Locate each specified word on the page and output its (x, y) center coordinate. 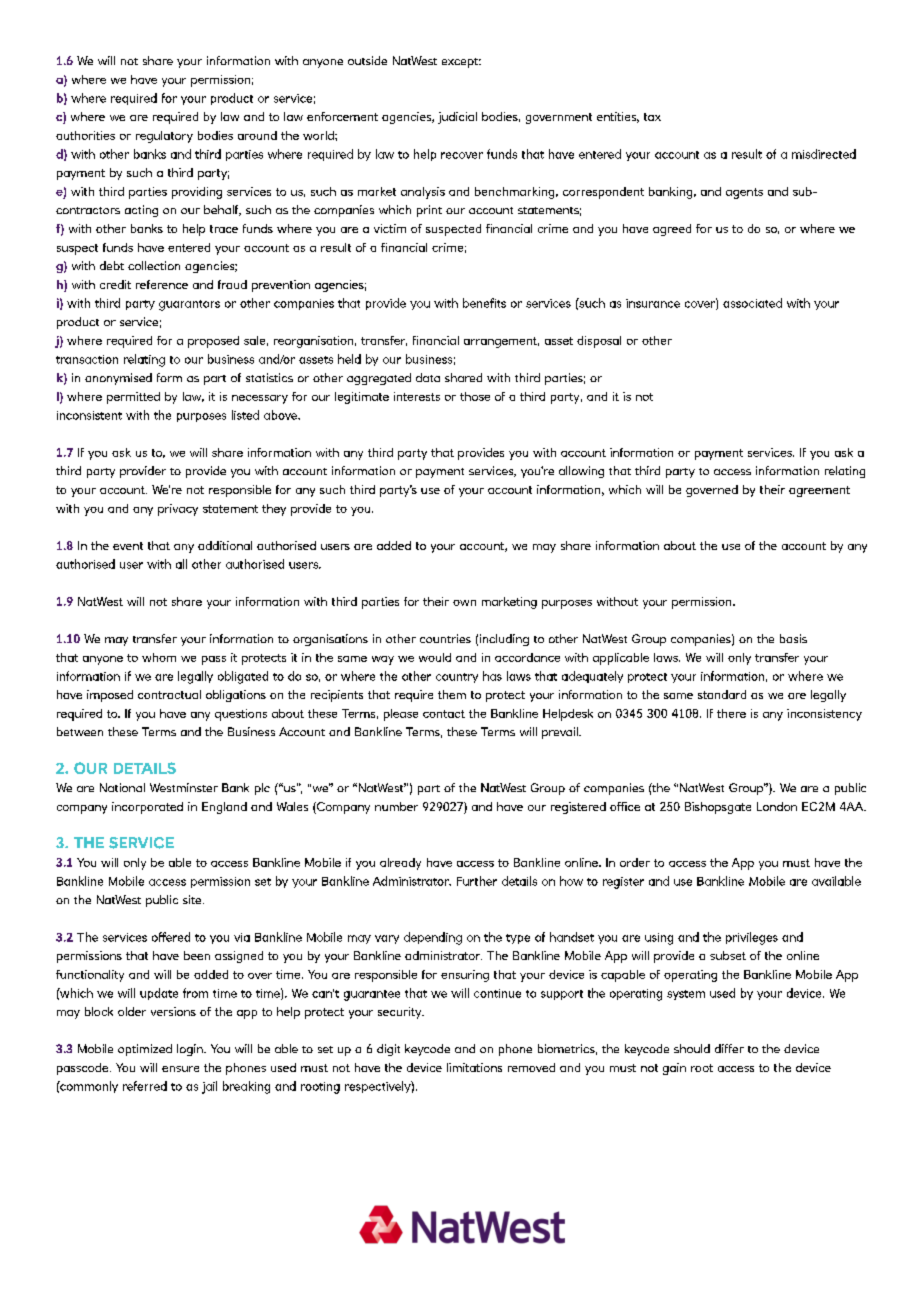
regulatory (164, 137)
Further (477, 881)
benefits (484, 303)
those (475, 396)
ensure (180, 1069)
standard (722, 694)
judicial (457, 118)
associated (752, 303)
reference (162, 284)
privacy (178, 510)
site (193, 899)
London (777, 806)
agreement (819, 491)
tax (652, 117)
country (457, 678)
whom (159, 657)
